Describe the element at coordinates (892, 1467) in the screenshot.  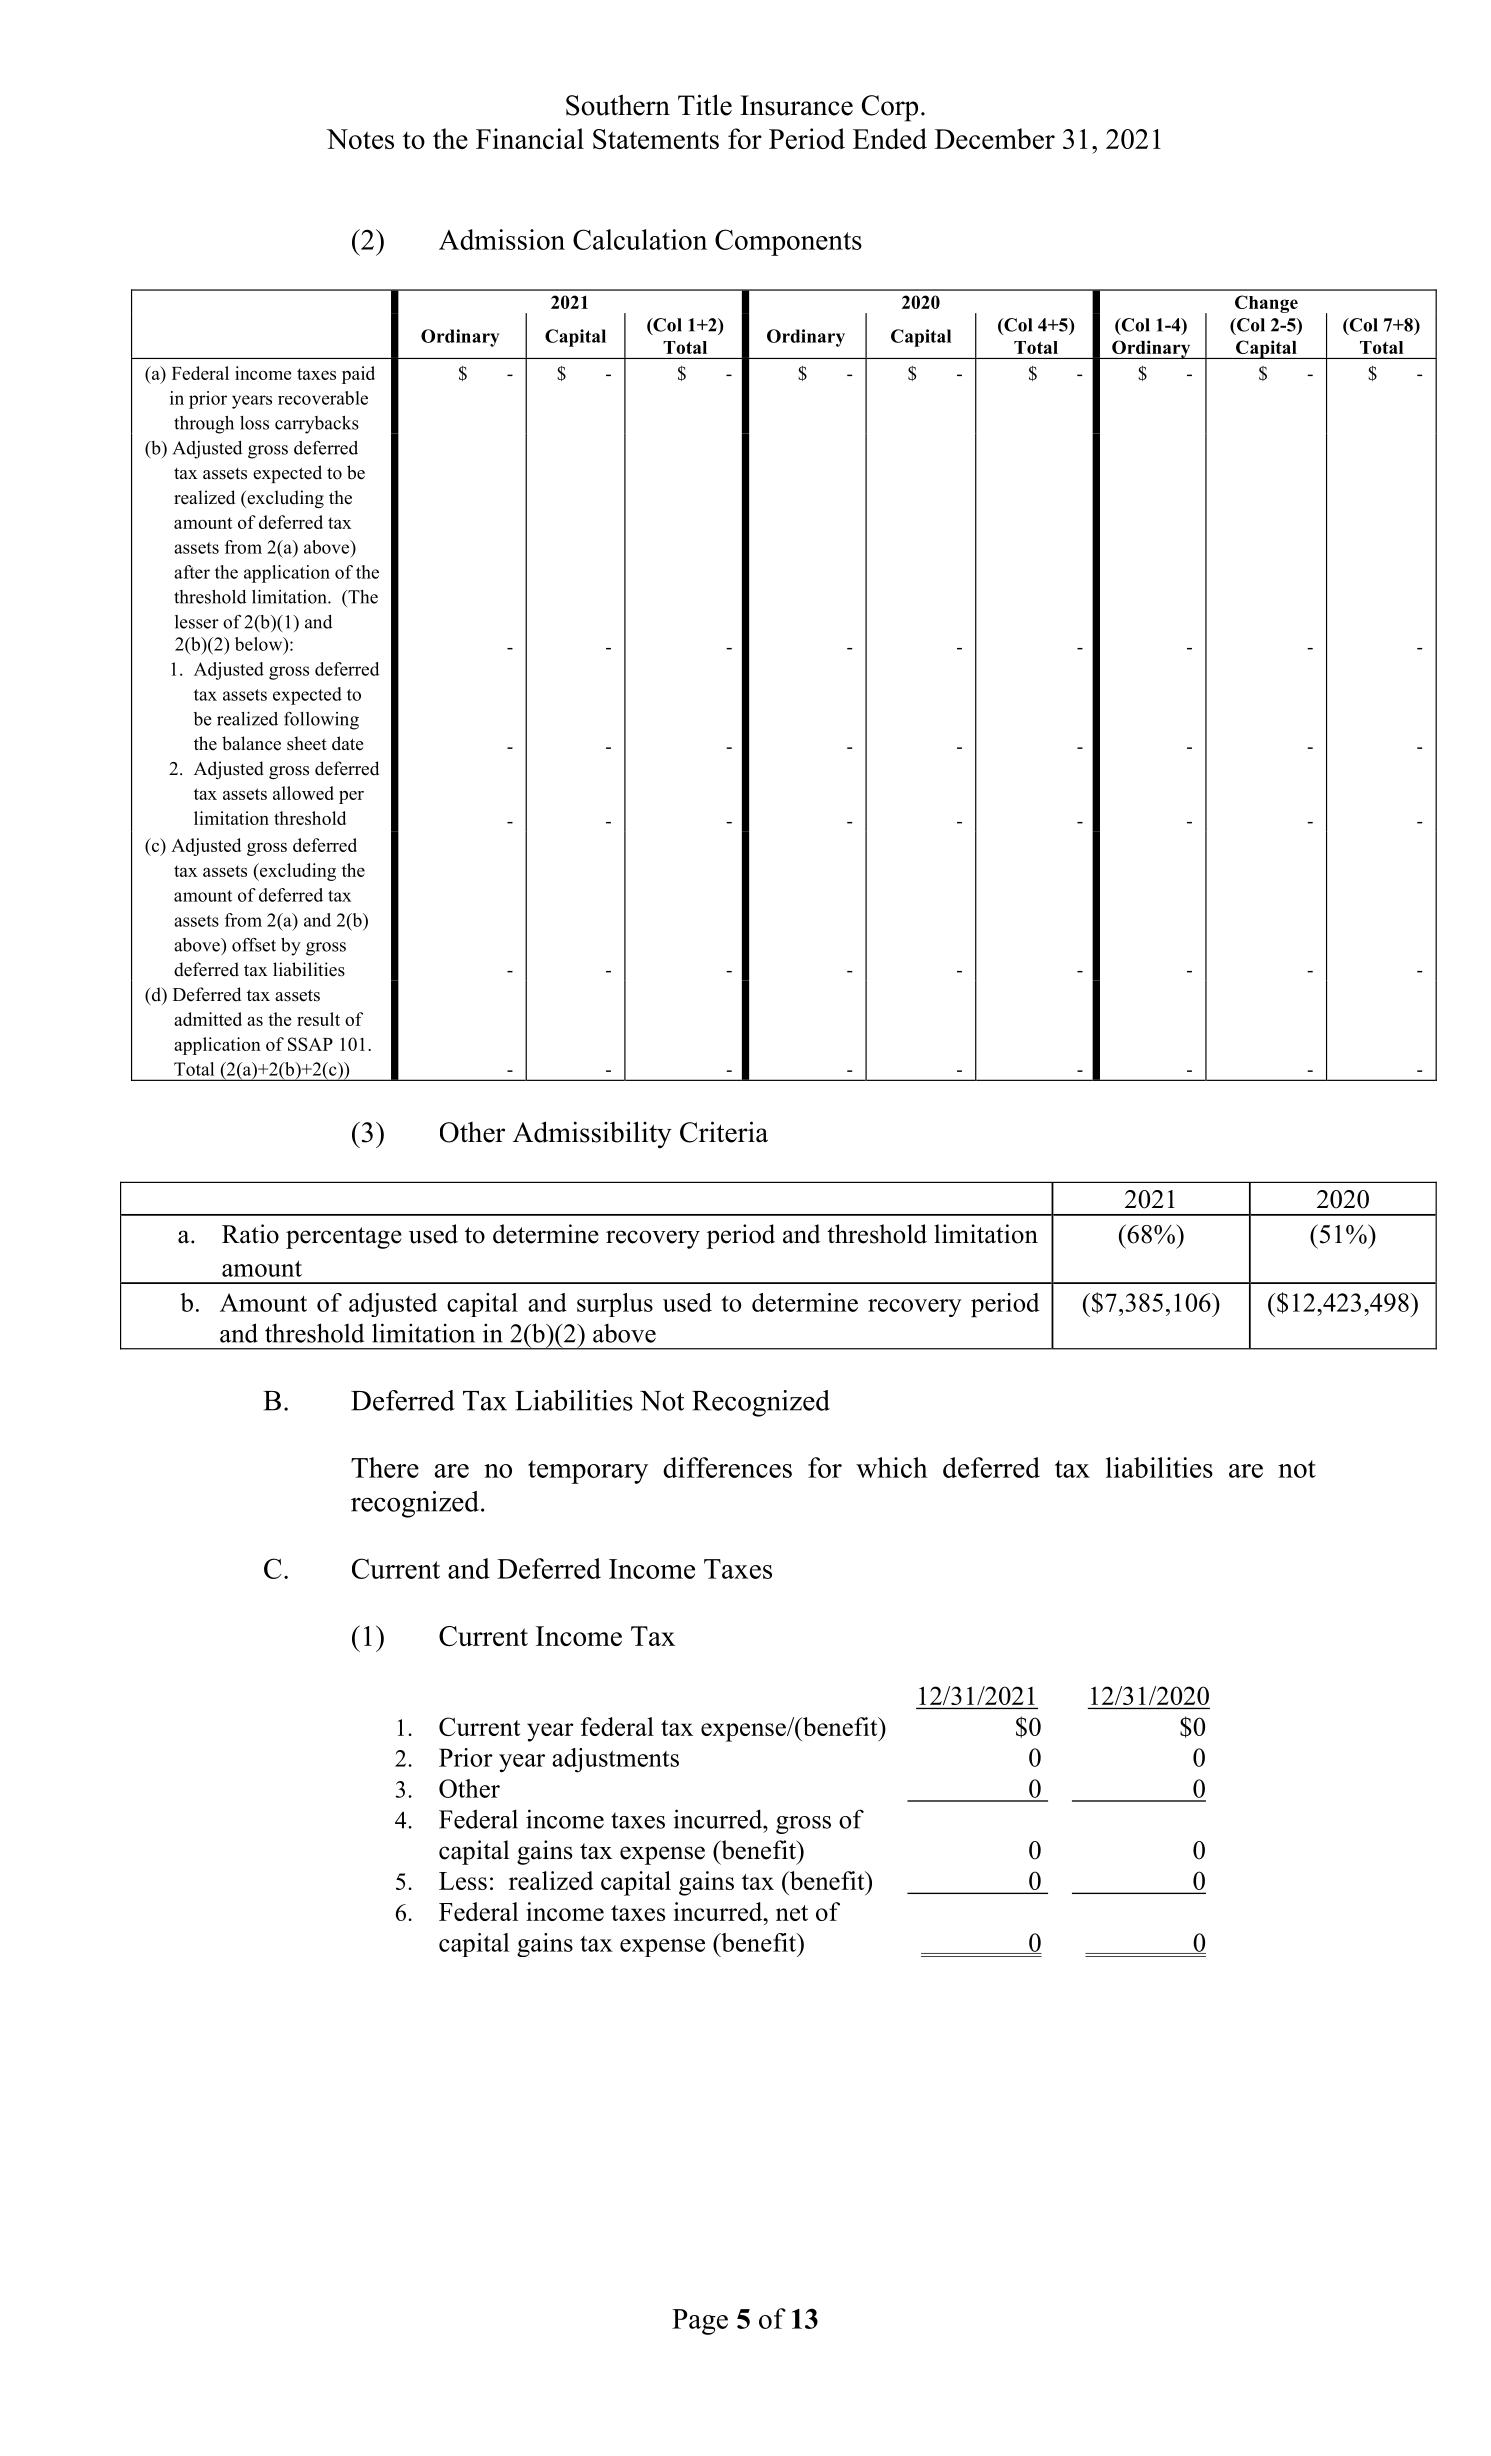
I see `which` at that location.
